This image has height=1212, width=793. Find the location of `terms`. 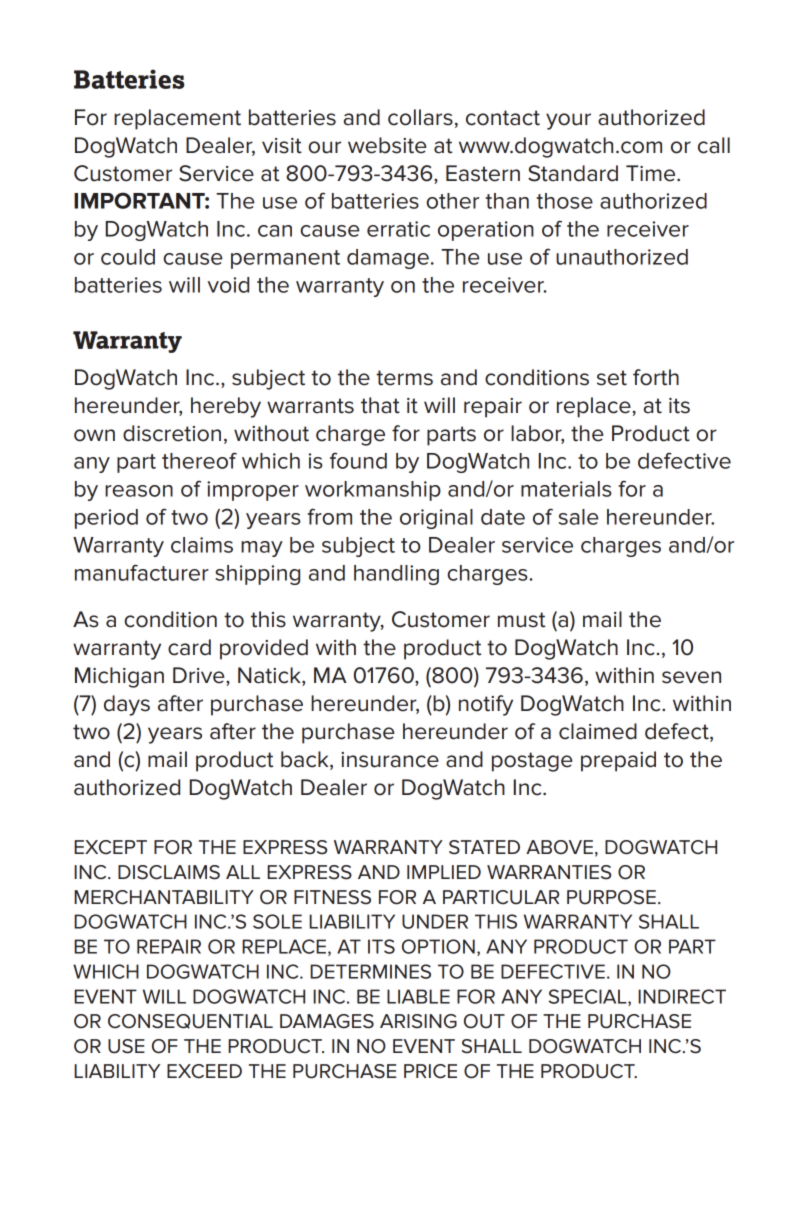

terms is located at coordinates (404, 378).
